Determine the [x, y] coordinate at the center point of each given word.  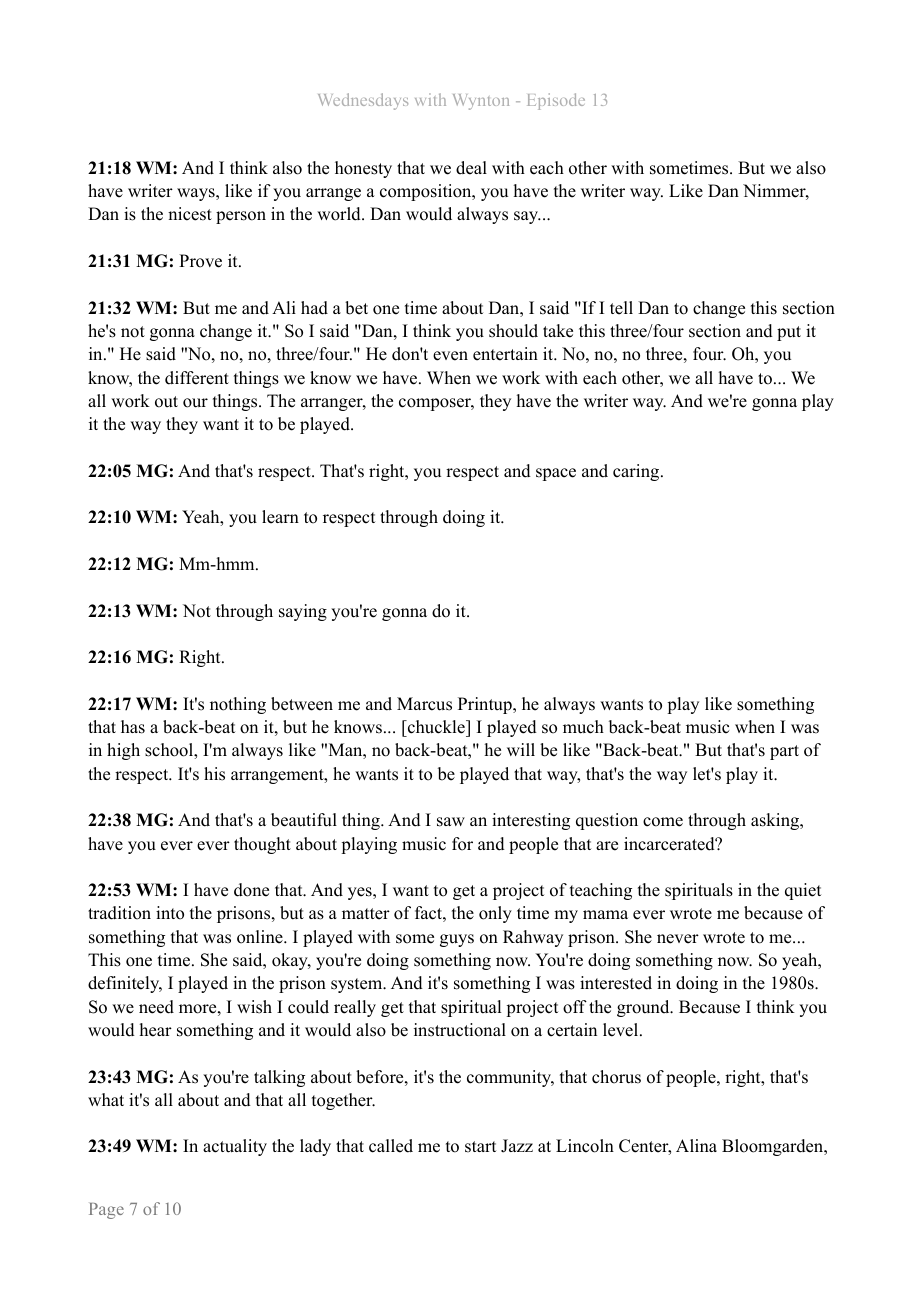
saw [451, 822]
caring [637, 472]
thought [262, 845]
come [663, 822]
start [480, 1147]
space [556, 474]
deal [471, 168]
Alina [696, 1145]
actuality [235, 1147]
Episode [556, 101]
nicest [190, 214]
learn [280, 517]
